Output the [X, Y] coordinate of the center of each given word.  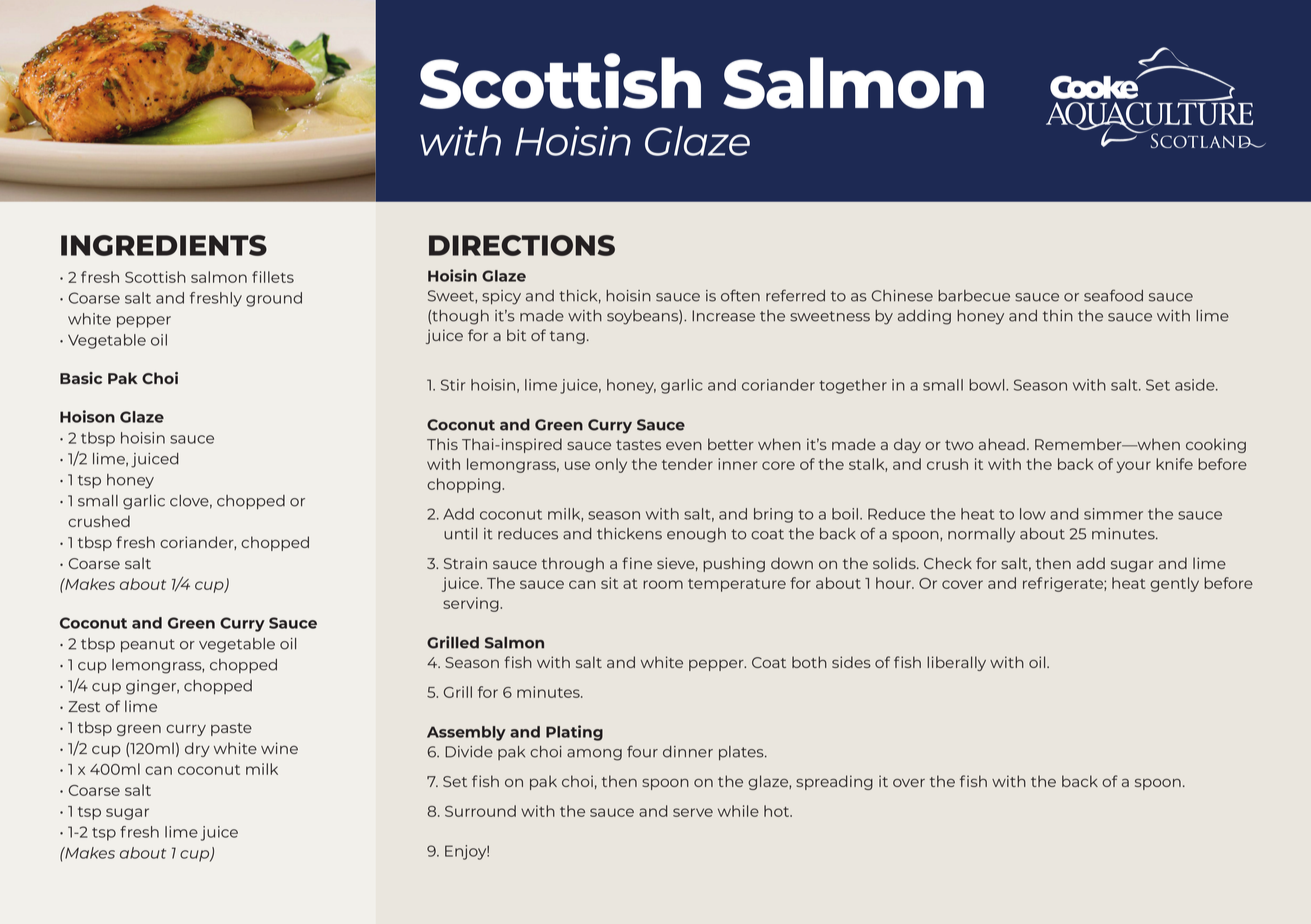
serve [693, 812]
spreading [834, 782]
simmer [1113, 514]
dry [197, 749]
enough [696, 535]
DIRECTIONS [522, 245]
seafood [1113, 295]
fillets [273, 277]
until [460, 534]
